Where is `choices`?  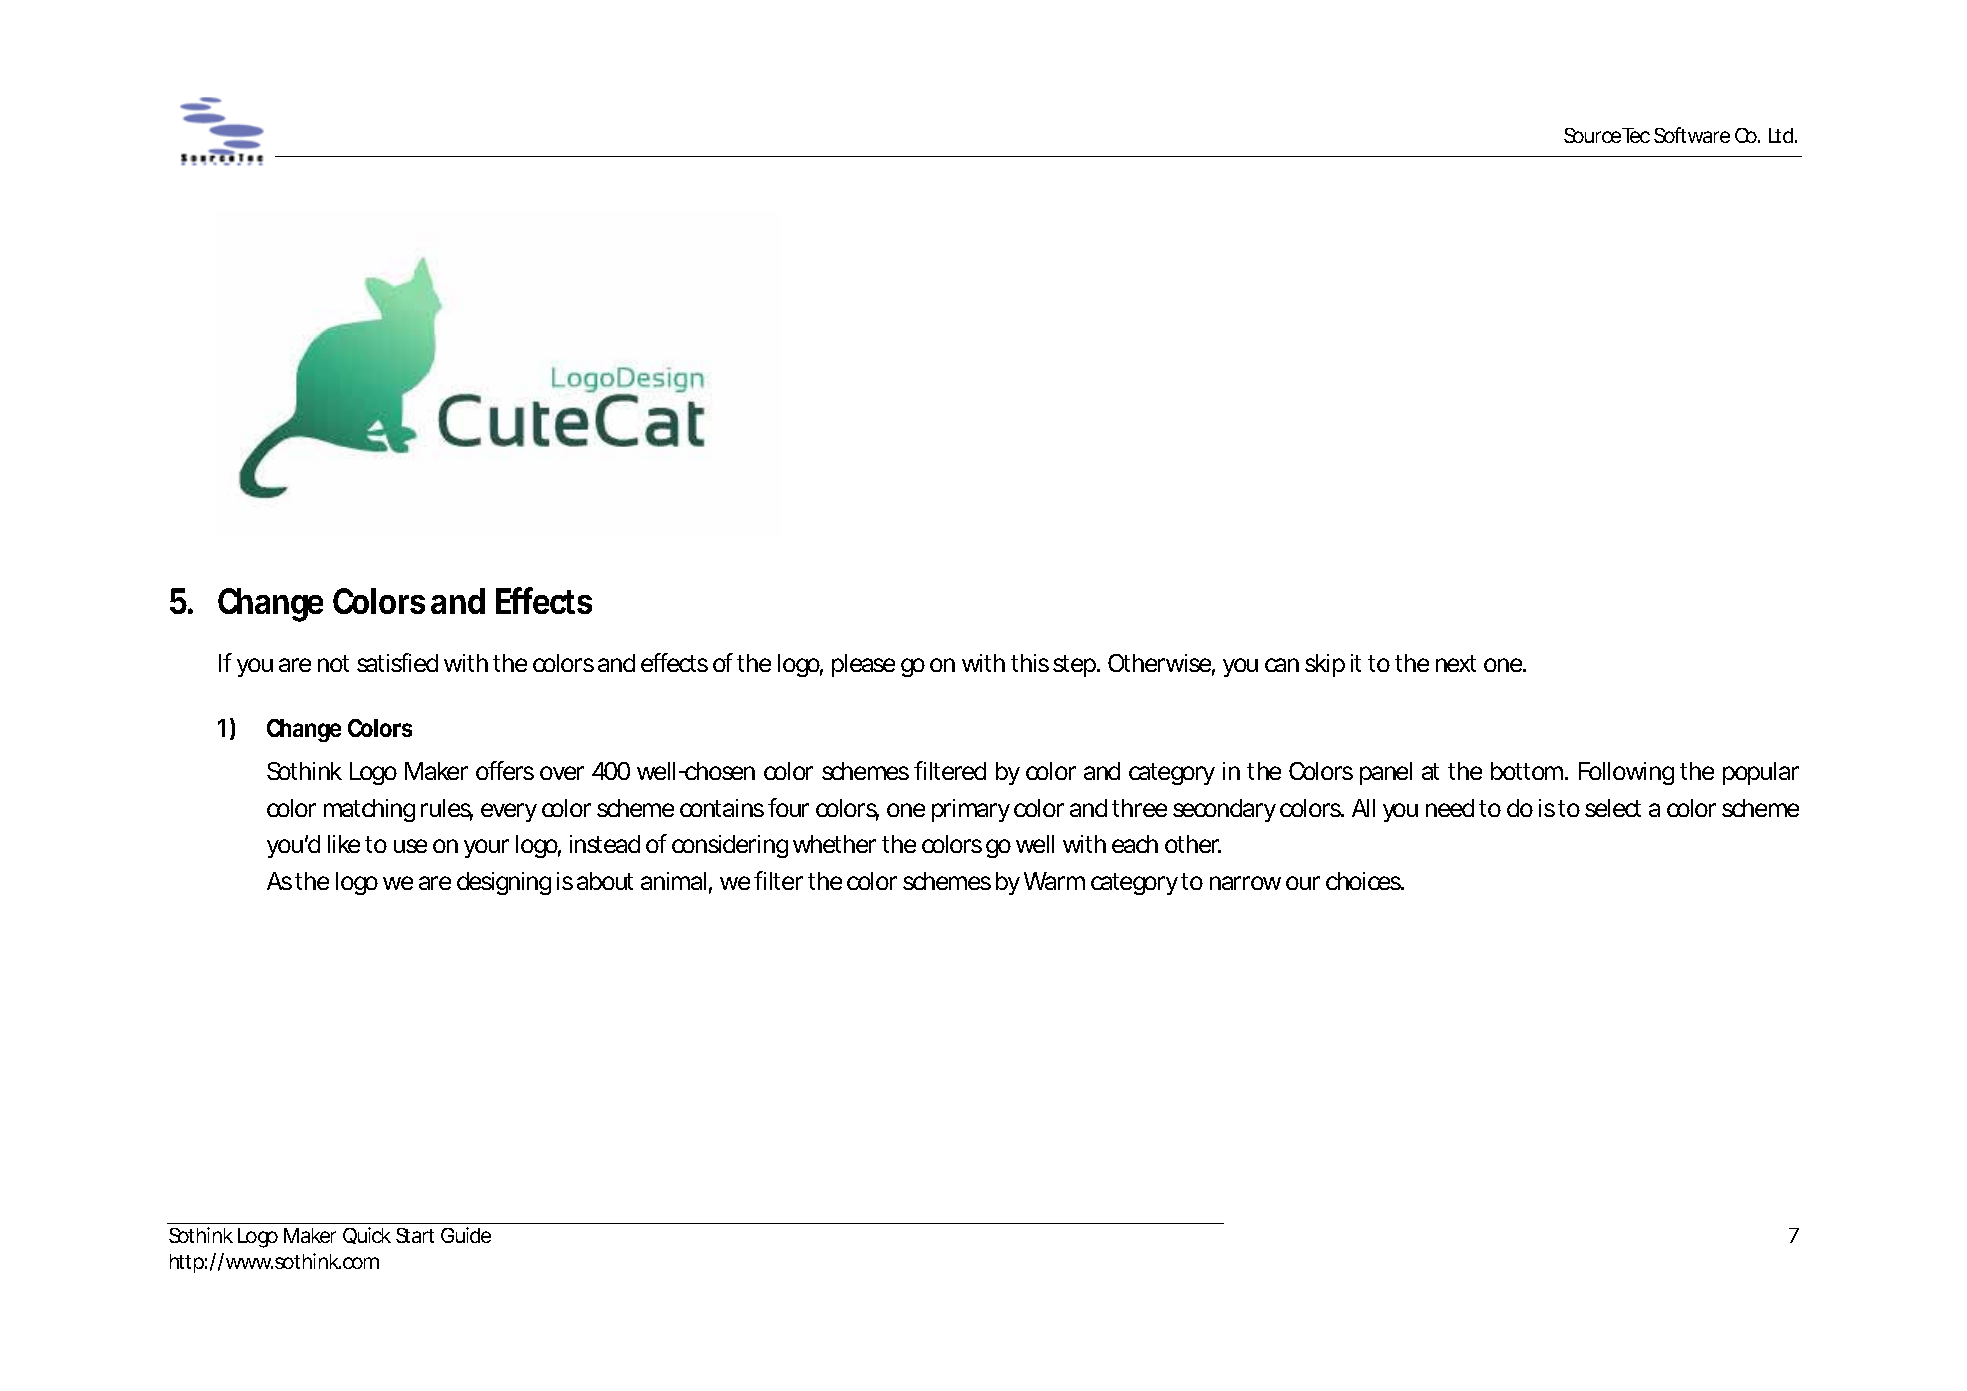
choices is located at coordinates (1365, 881).
